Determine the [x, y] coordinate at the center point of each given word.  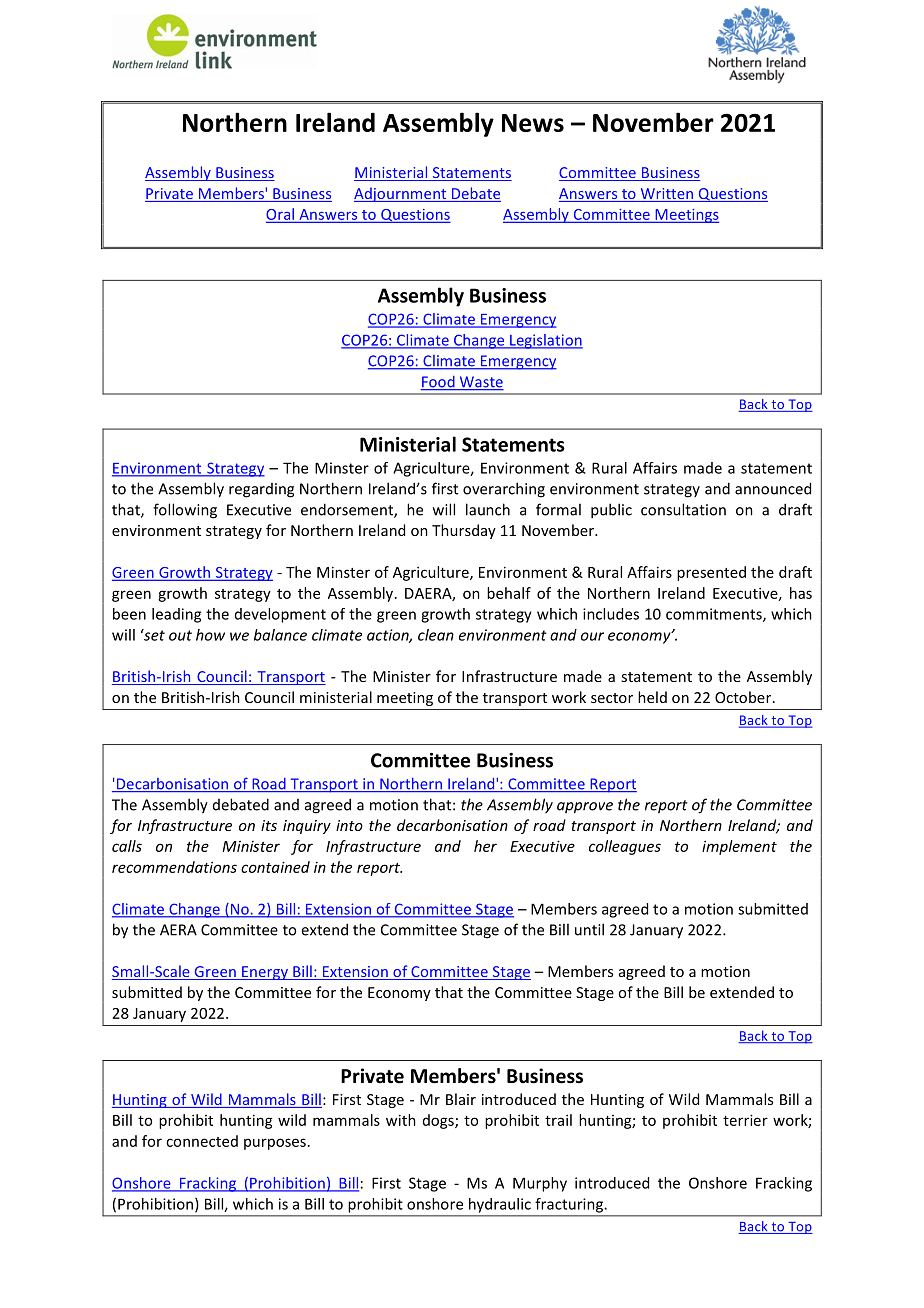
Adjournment [401, 194]
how [210, 635]
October [744, 697]
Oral [281, 215]
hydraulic [500, 1205]
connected [202, 1141]
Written [667, 195]
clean [436, 635]
